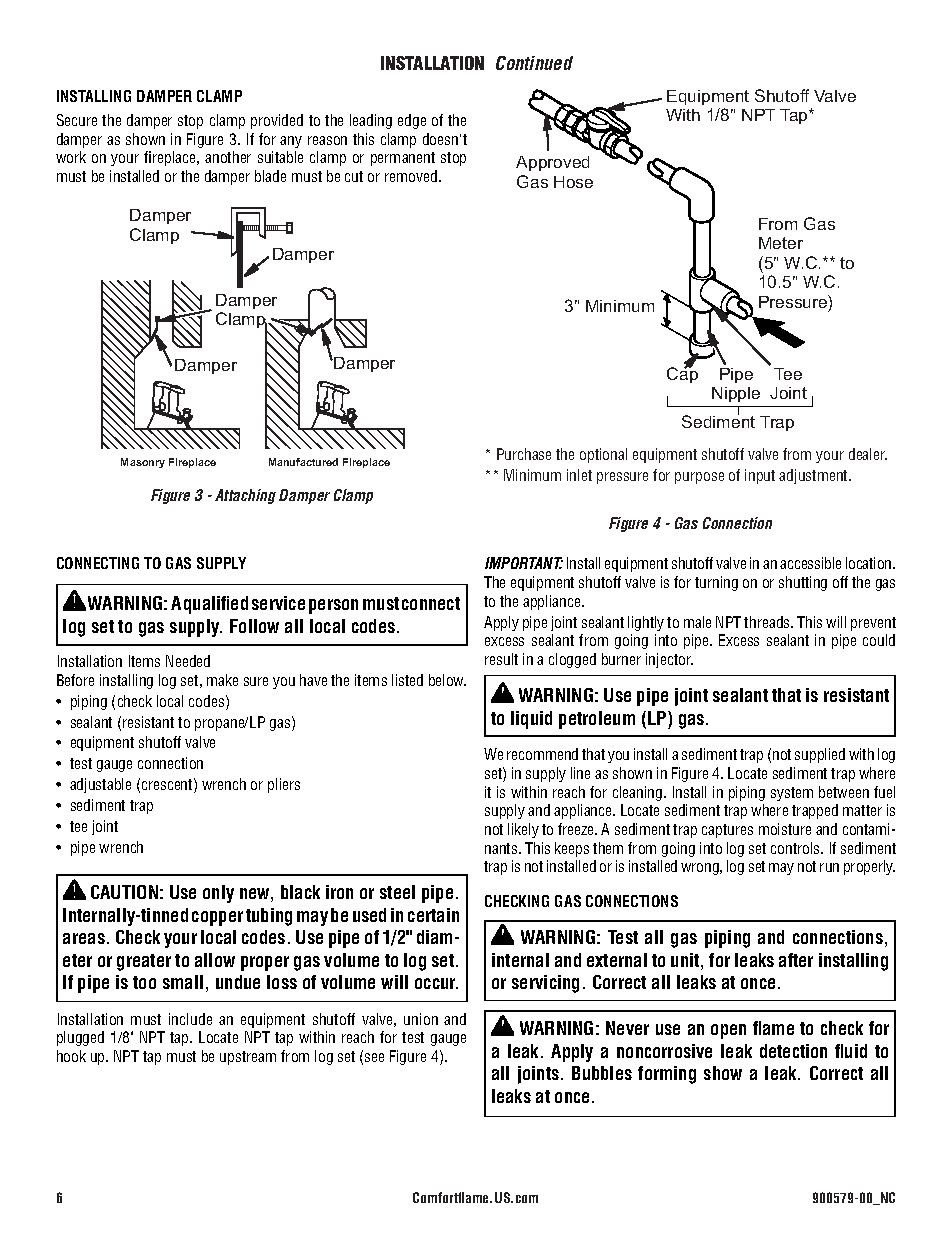  What do you see at coordinates (421, 1019) in the page?
I see `union` at bounding box center [421, 1019].
